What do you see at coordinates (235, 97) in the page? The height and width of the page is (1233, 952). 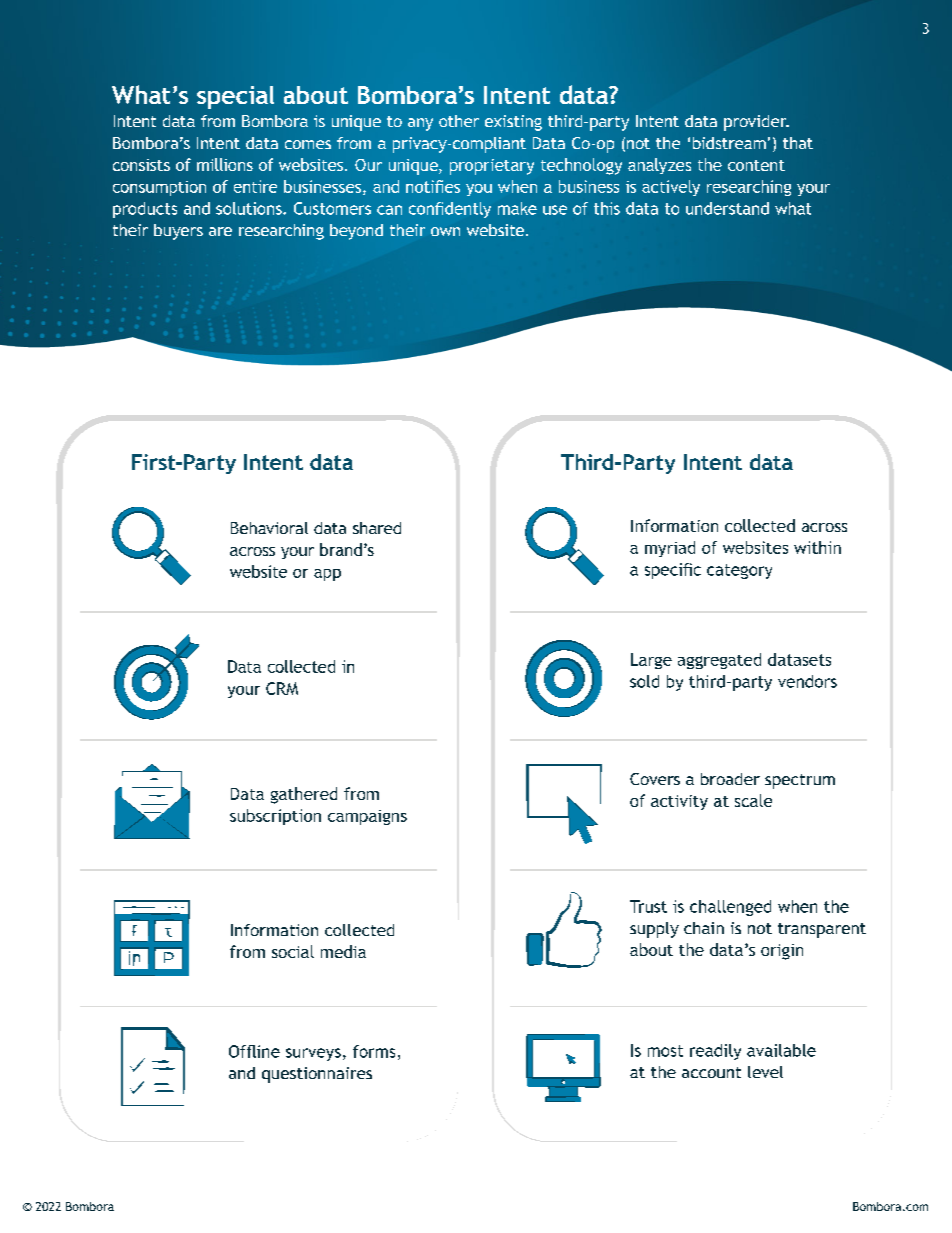 I see `special` at bounding box center [235, 97].
